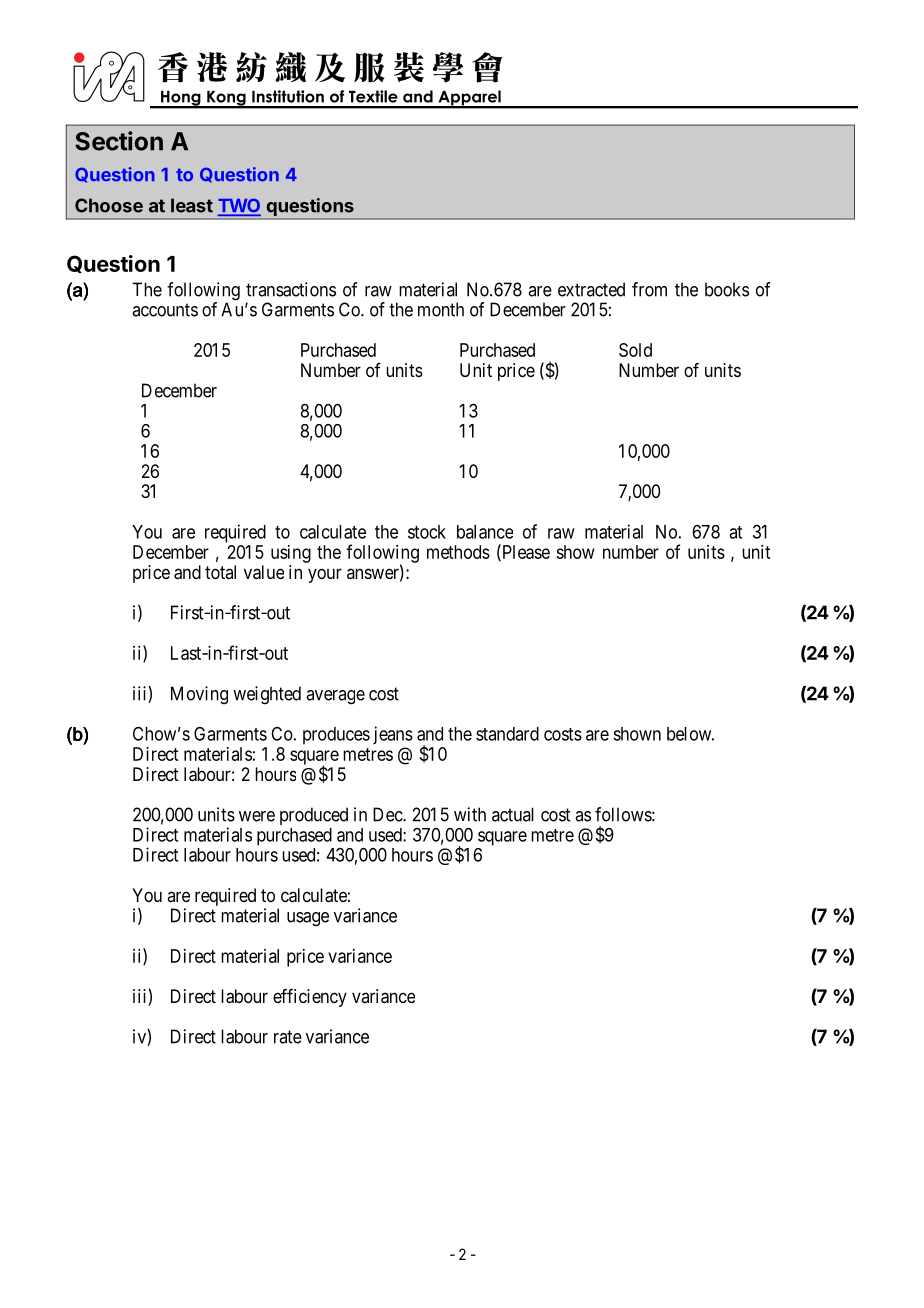  I want to click on TWO, so click(239, 206).
